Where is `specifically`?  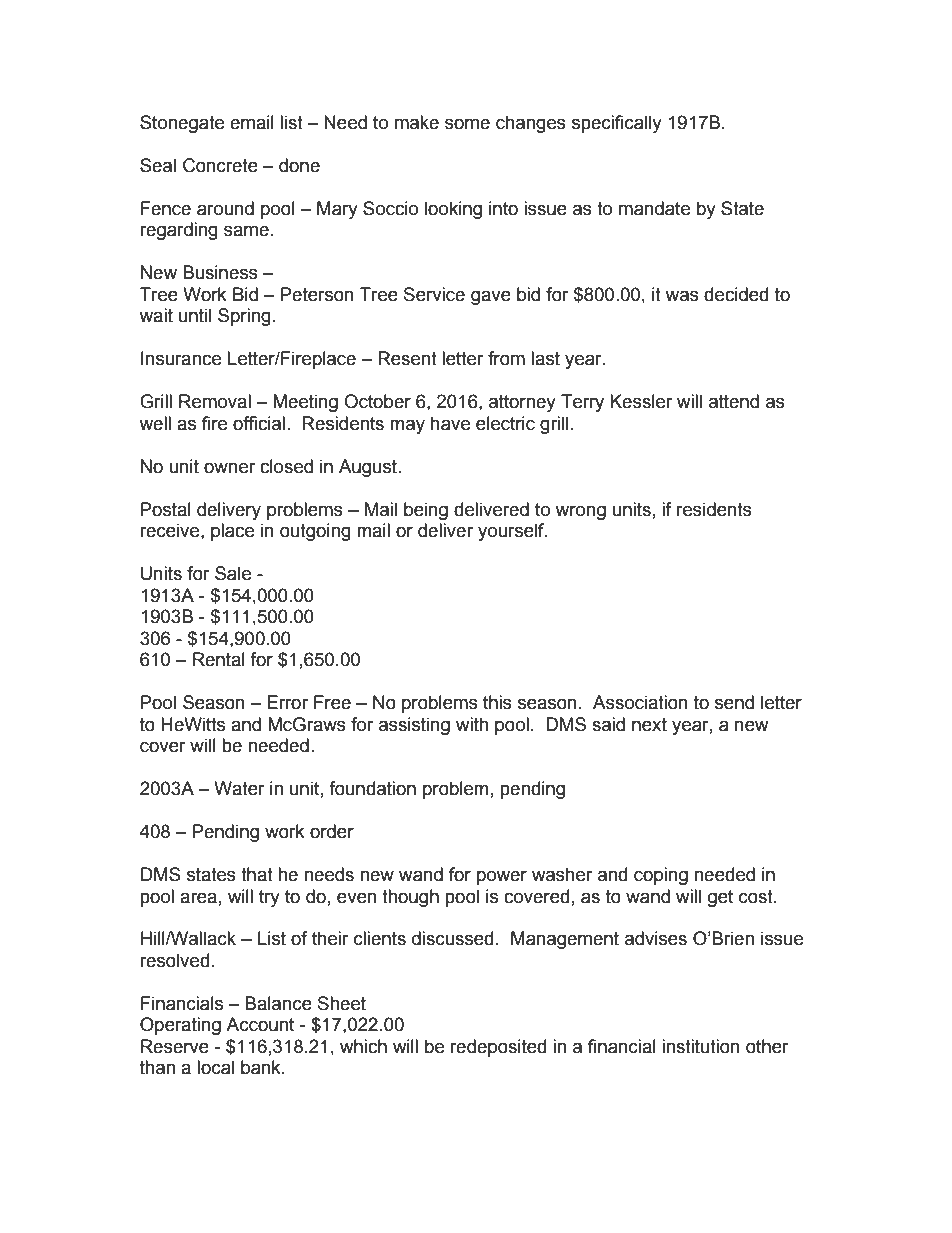 specifically is located at coordinates (617, 124).
